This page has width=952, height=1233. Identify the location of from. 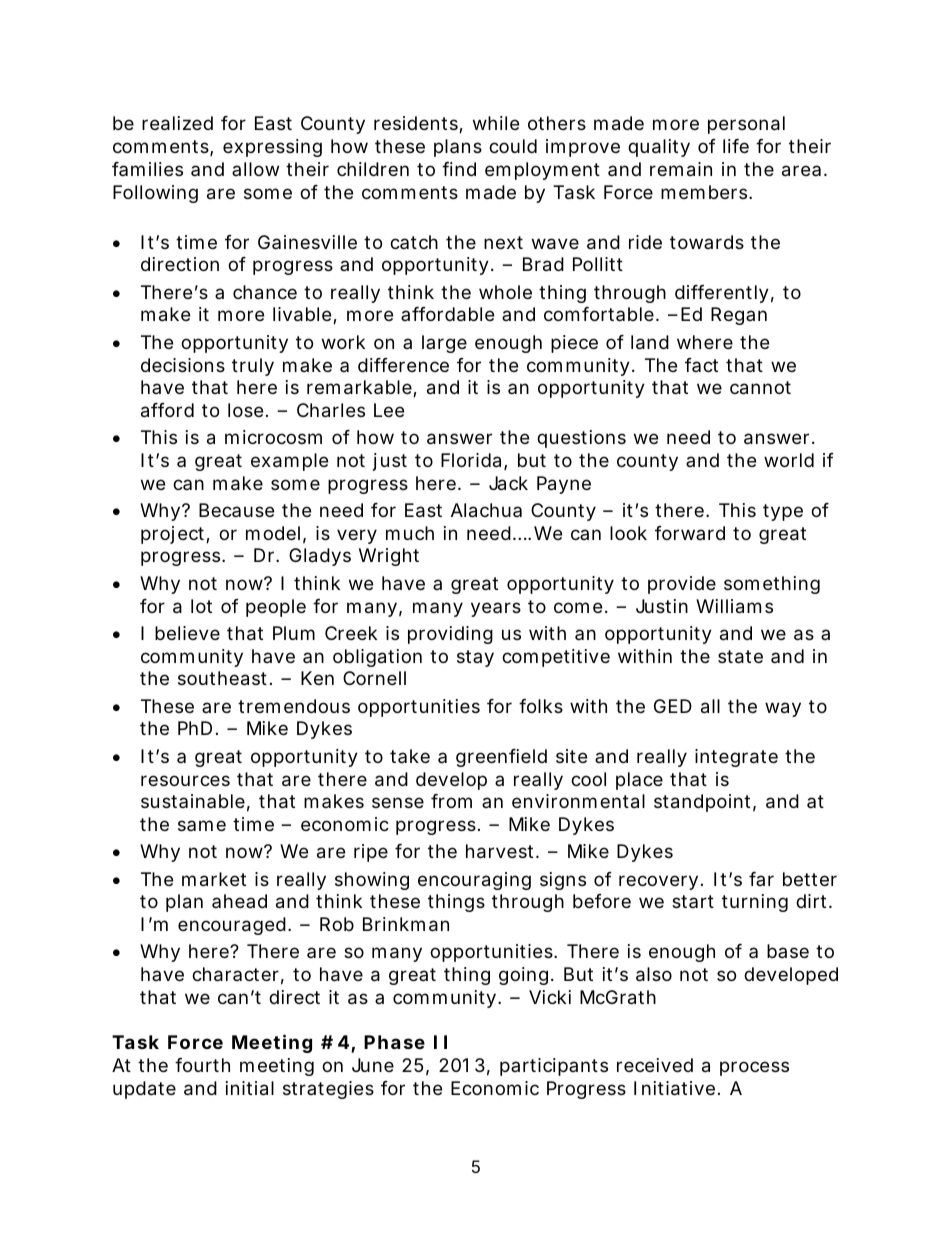
(451, 801).
